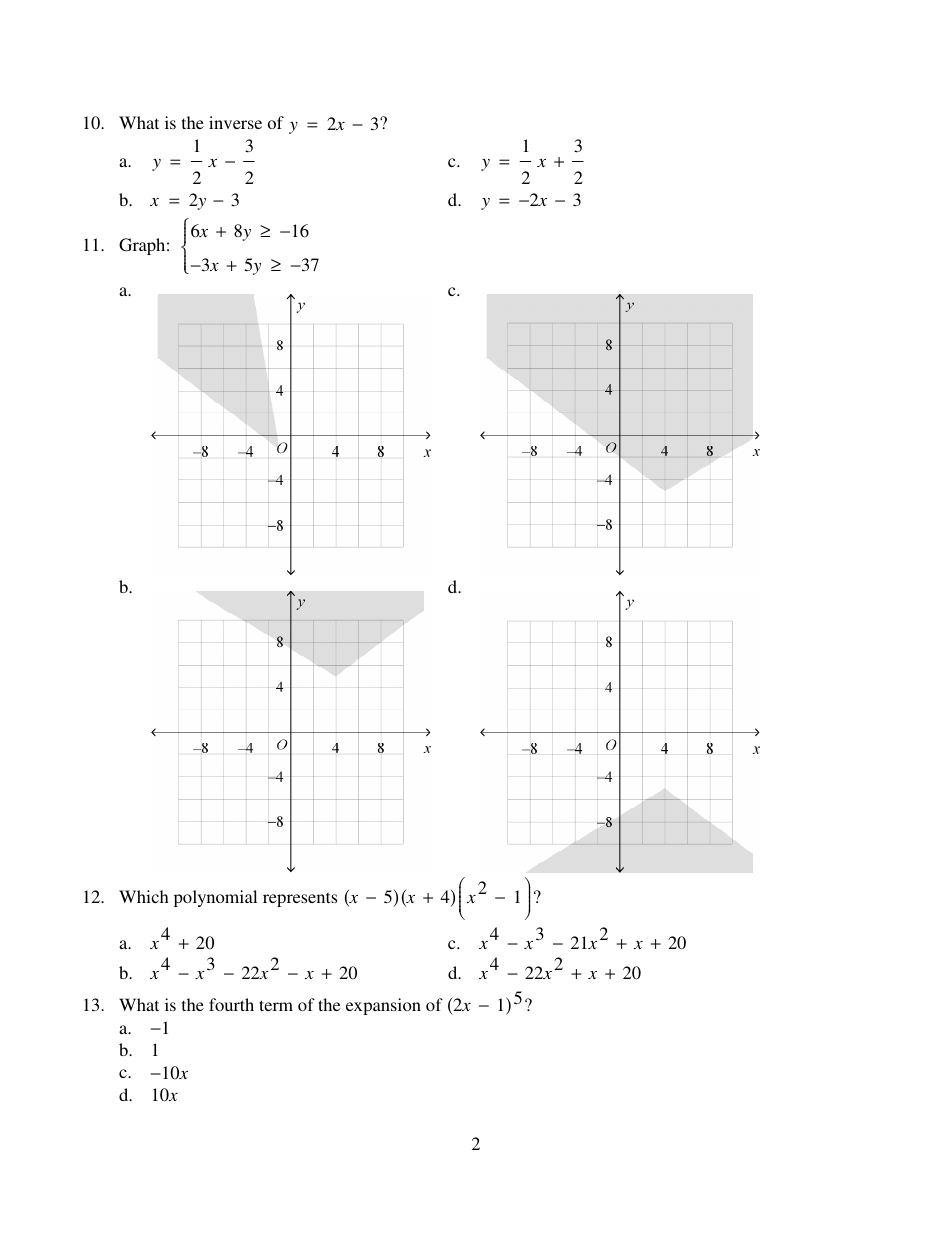 Image resolution: width=952 pixels, height=1233 pixels. Describe the element at coordinates (231, 1004) in the image. I see `fourth` at that location.
